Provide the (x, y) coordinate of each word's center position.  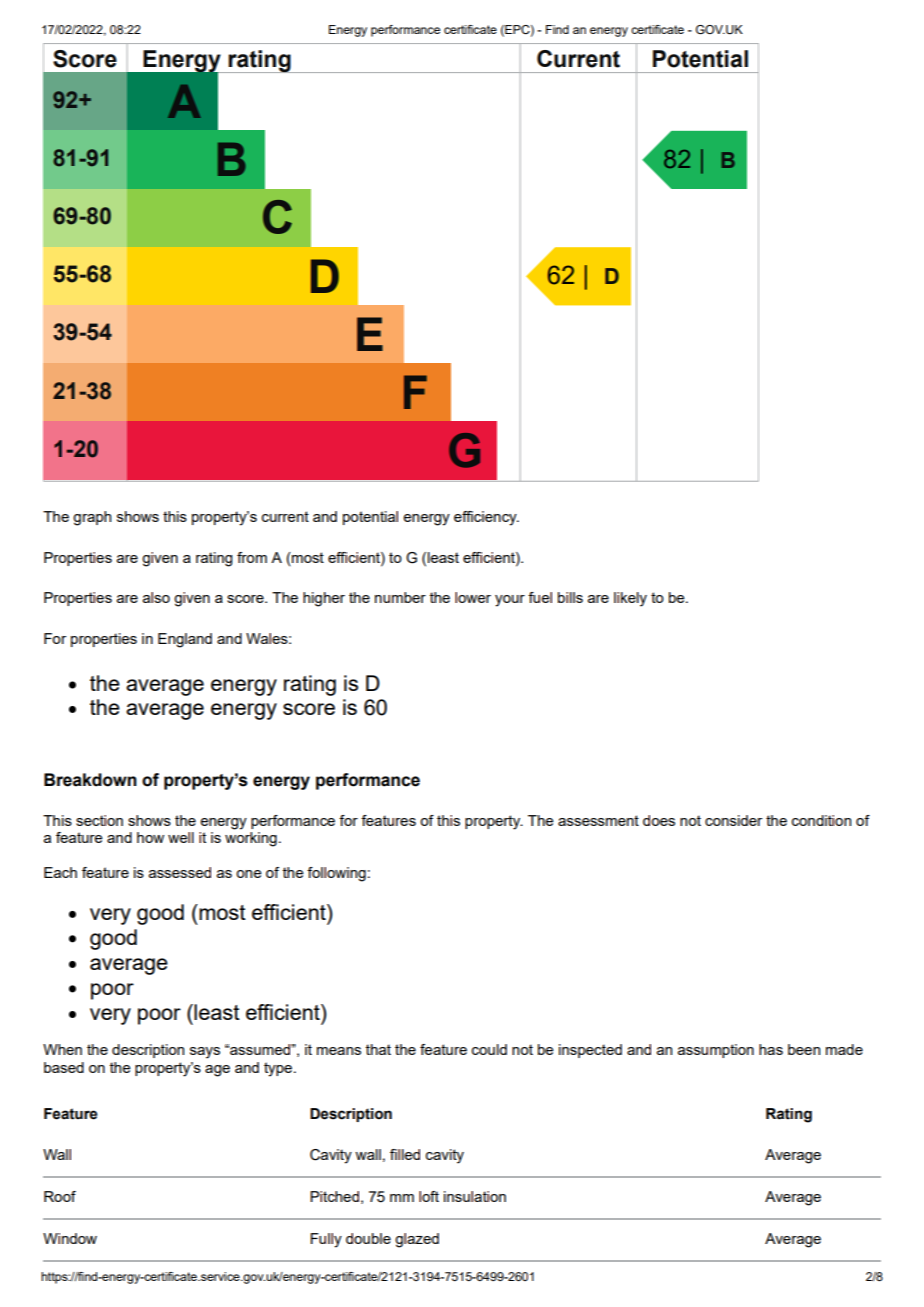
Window (70, 1238)
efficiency (486, 518)
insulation (475, 1196)
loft (429, 1196)
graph (92, 518)
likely (630, 599)
